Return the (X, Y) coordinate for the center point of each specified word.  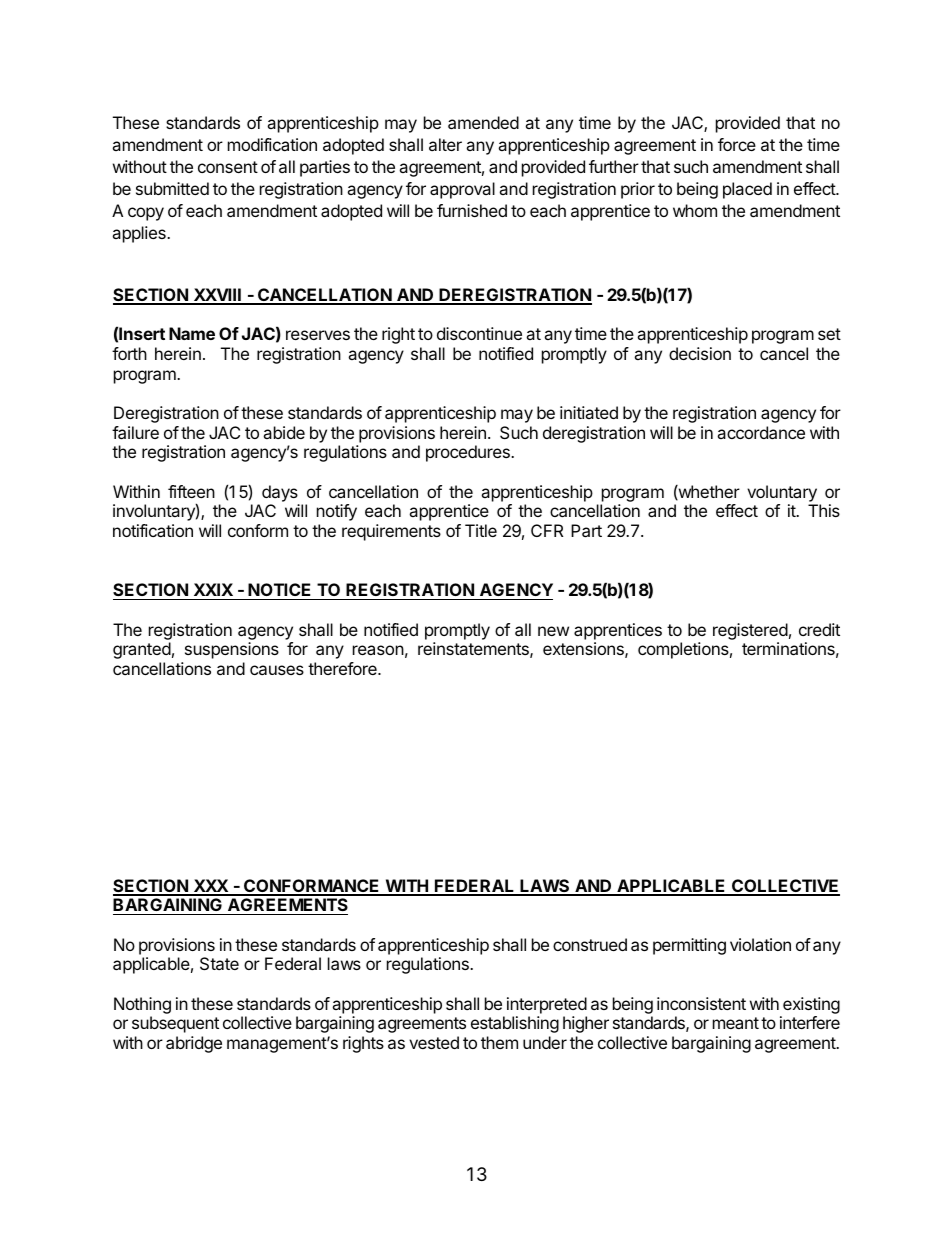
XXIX (213, 589)
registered (750, 631)
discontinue (479, 333)
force (737, 144)
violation (760, 944)
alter (445, 144)
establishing (515, 1024)
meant (736, 1023)
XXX (210, 887)
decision (700, 353)
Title (481, 530)
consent (228, 167)
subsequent (175, 1024)
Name (192, 333)
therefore (343, 668)
